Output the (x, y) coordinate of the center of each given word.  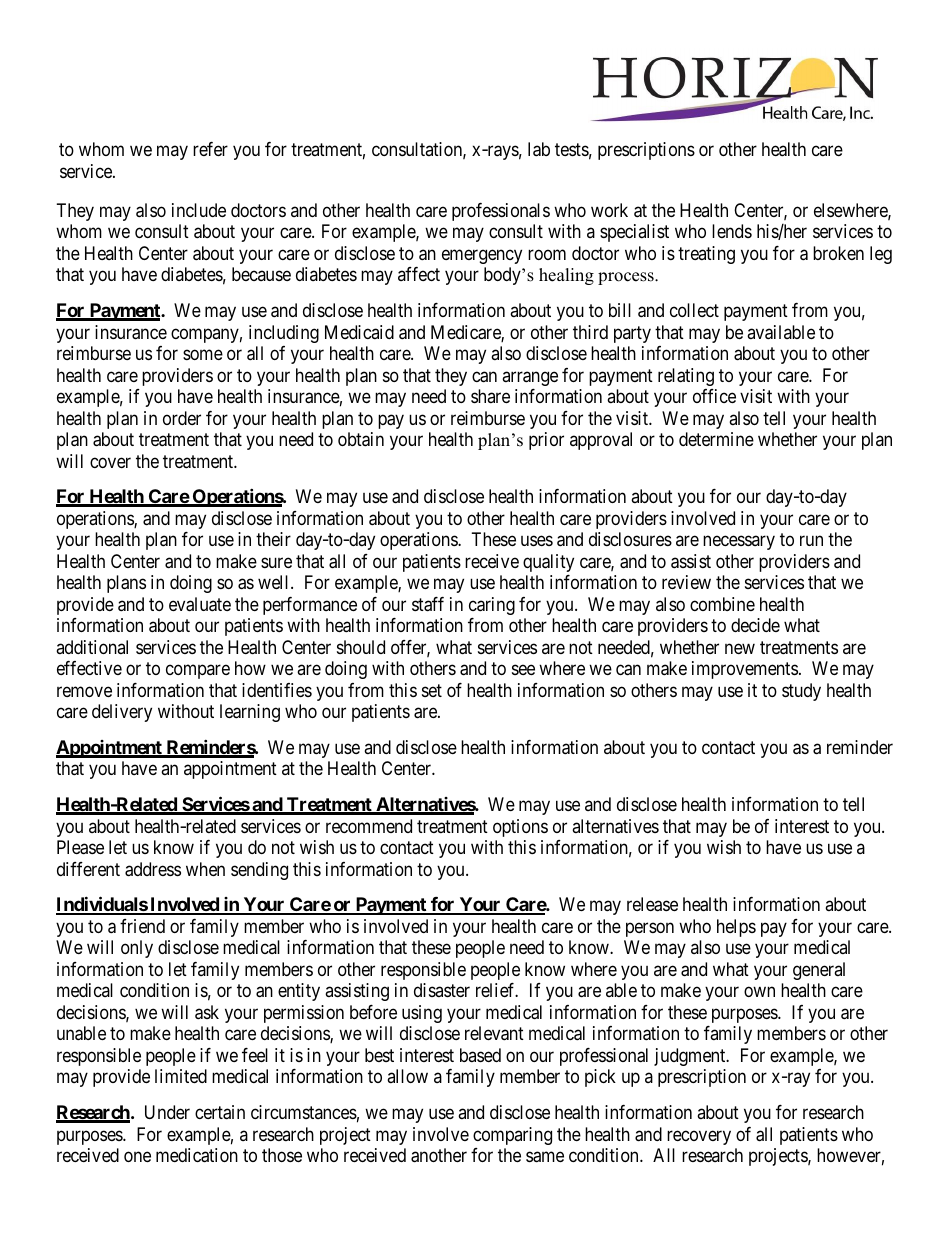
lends (732, 231)
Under (167, 1112)
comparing (512, 1136)
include (199, 210)
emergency (482, 256)
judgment (691, 1057)
